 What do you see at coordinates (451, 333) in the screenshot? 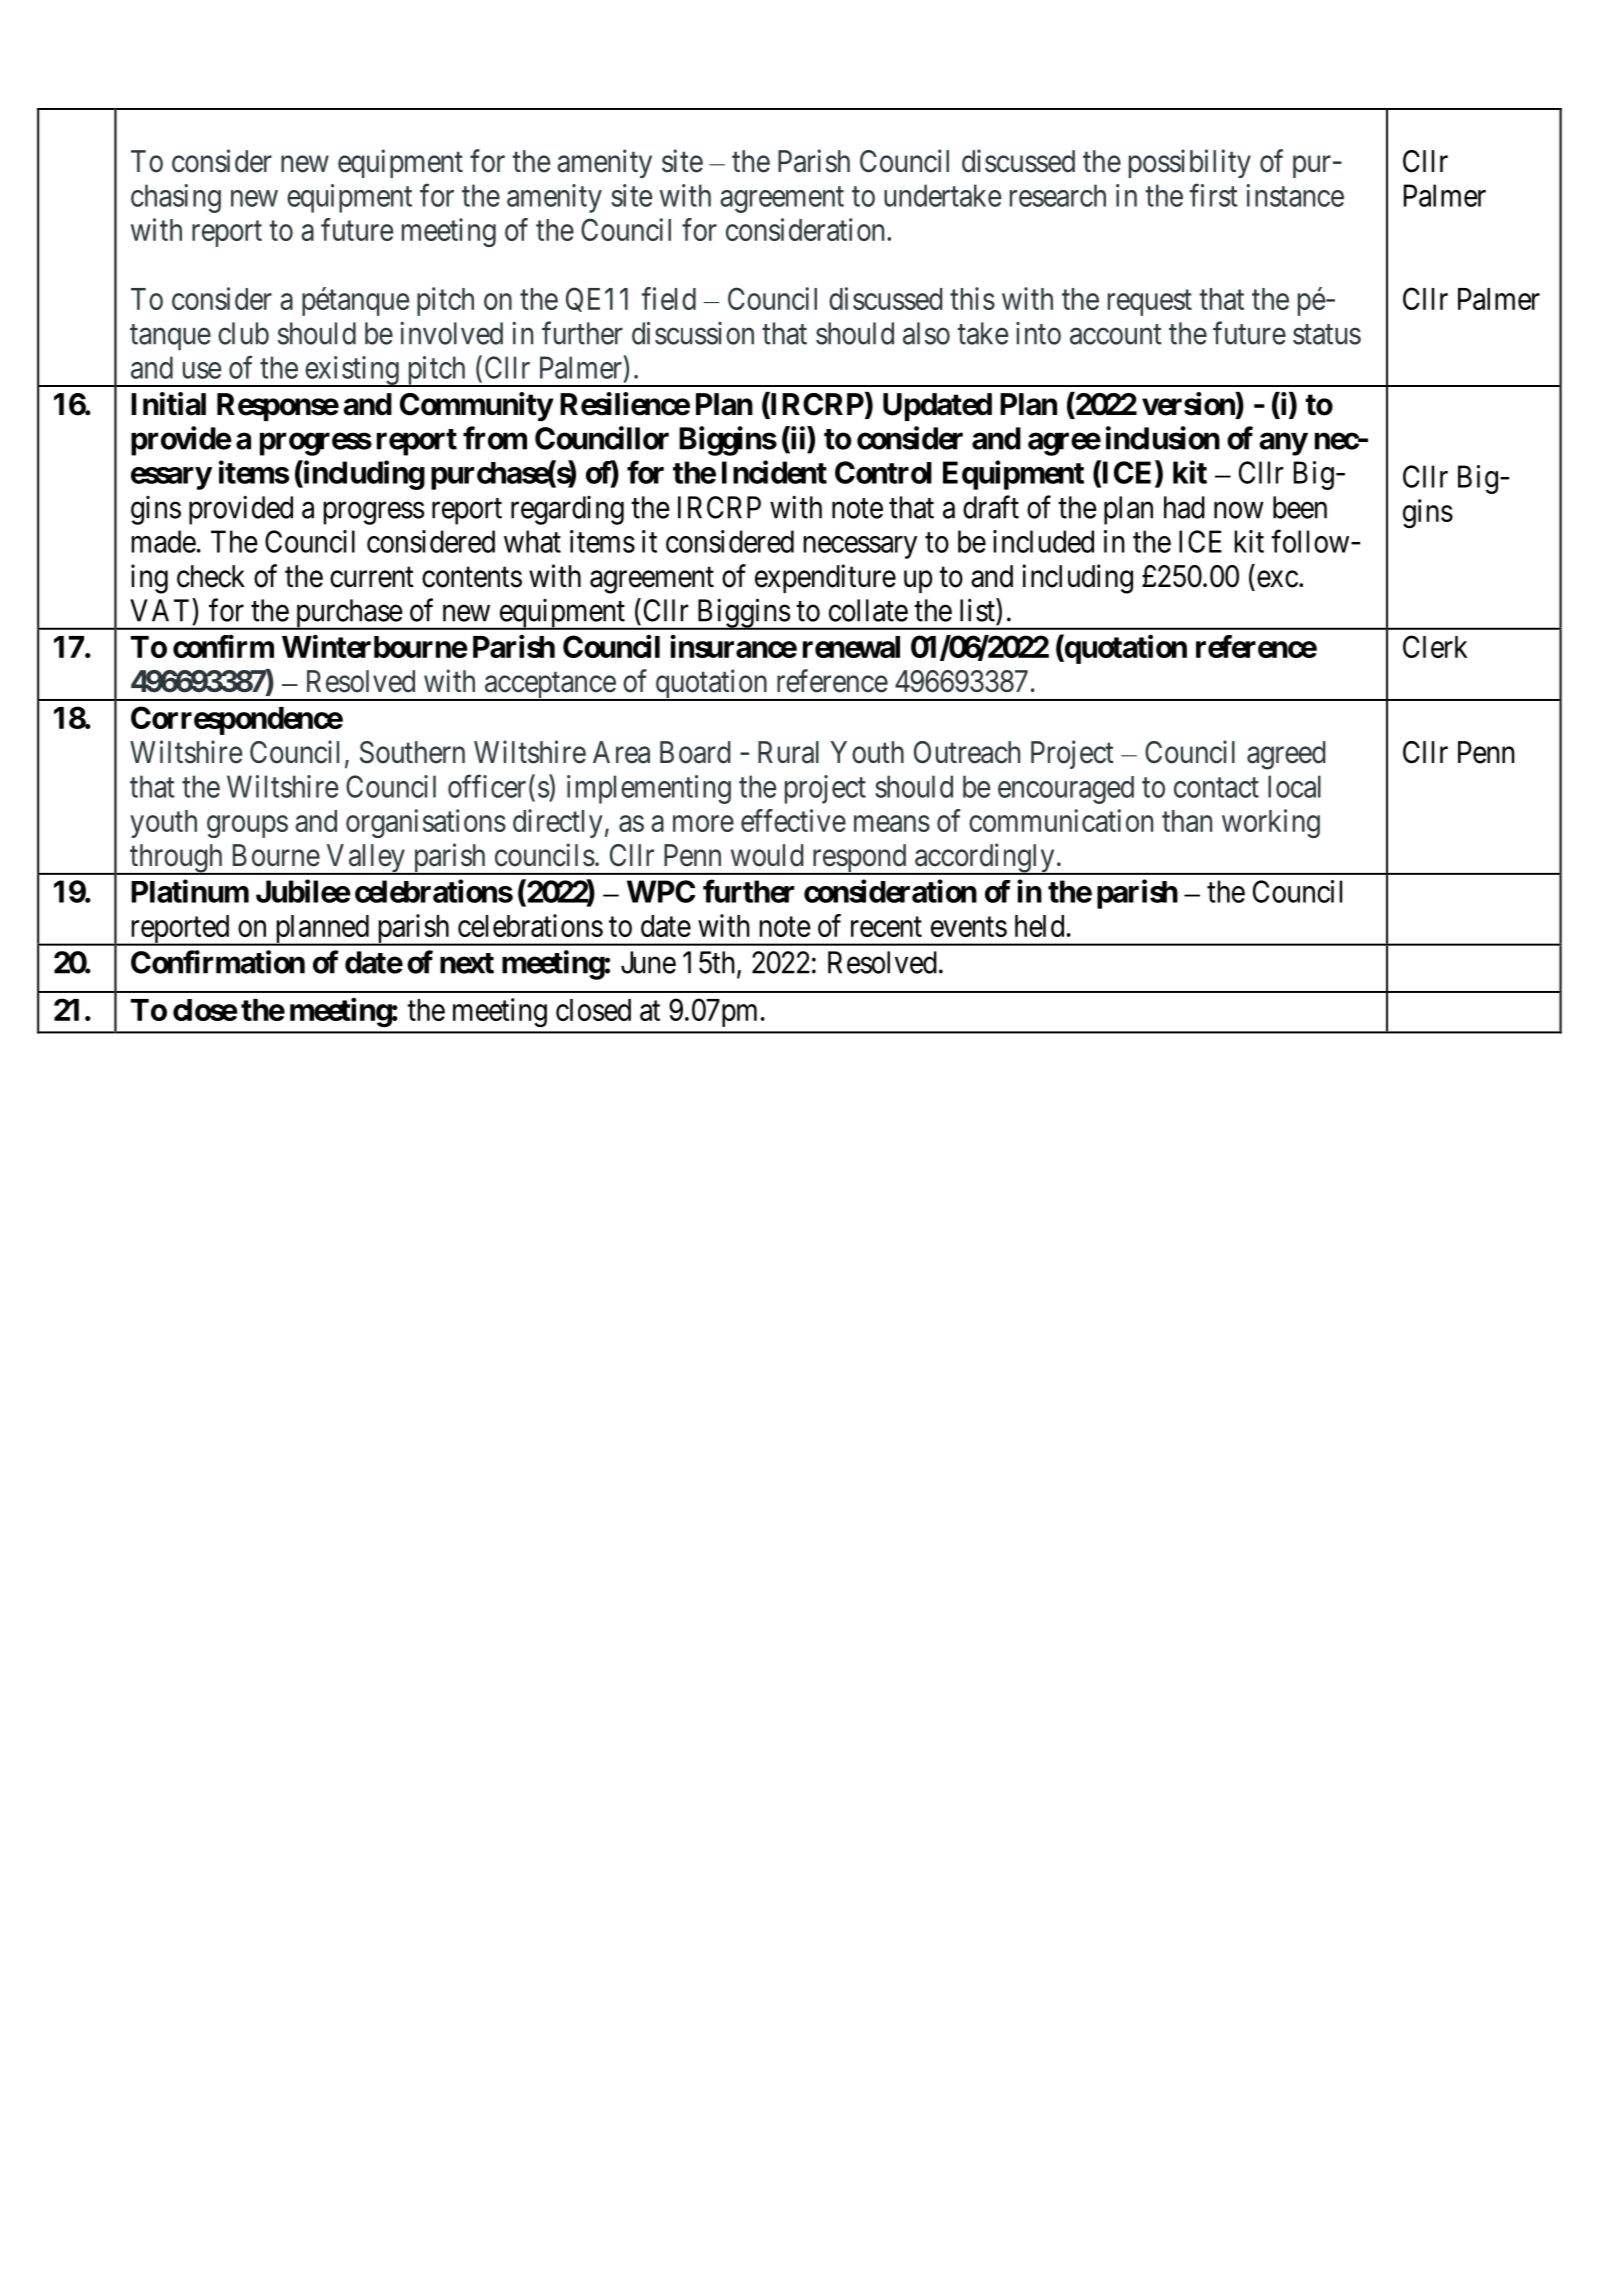
I see `involved` at bounding box center [451, 333].
